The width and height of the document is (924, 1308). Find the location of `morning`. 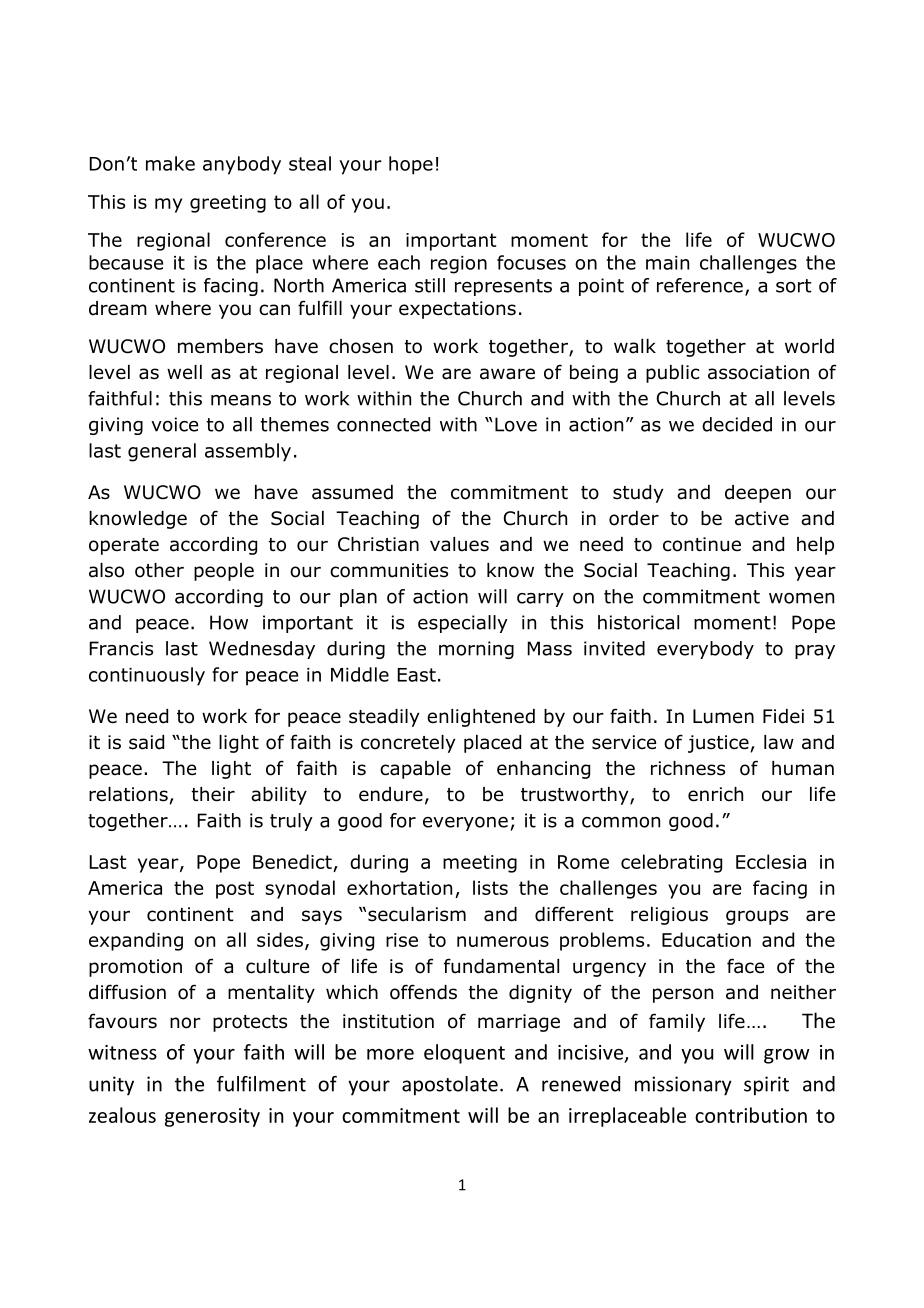

morning is located at coordinates (476, 650).
